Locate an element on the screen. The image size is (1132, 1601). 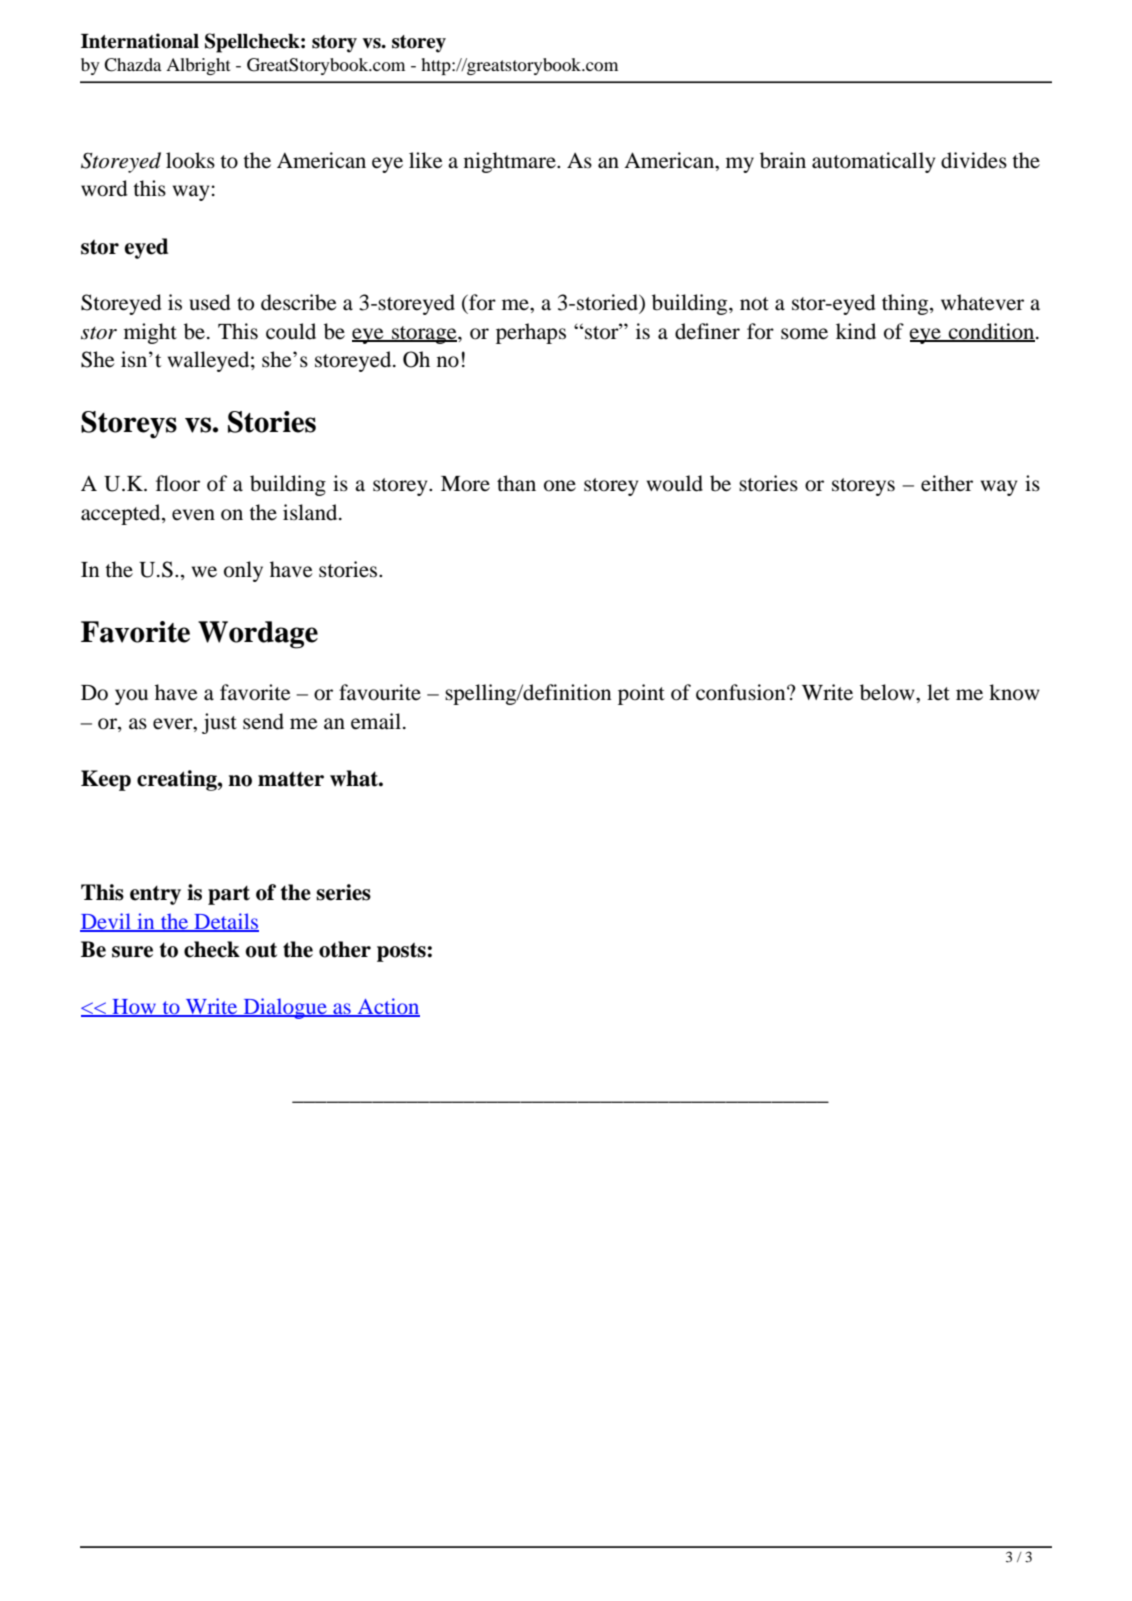
posts is located at coordinates (402, 952).
